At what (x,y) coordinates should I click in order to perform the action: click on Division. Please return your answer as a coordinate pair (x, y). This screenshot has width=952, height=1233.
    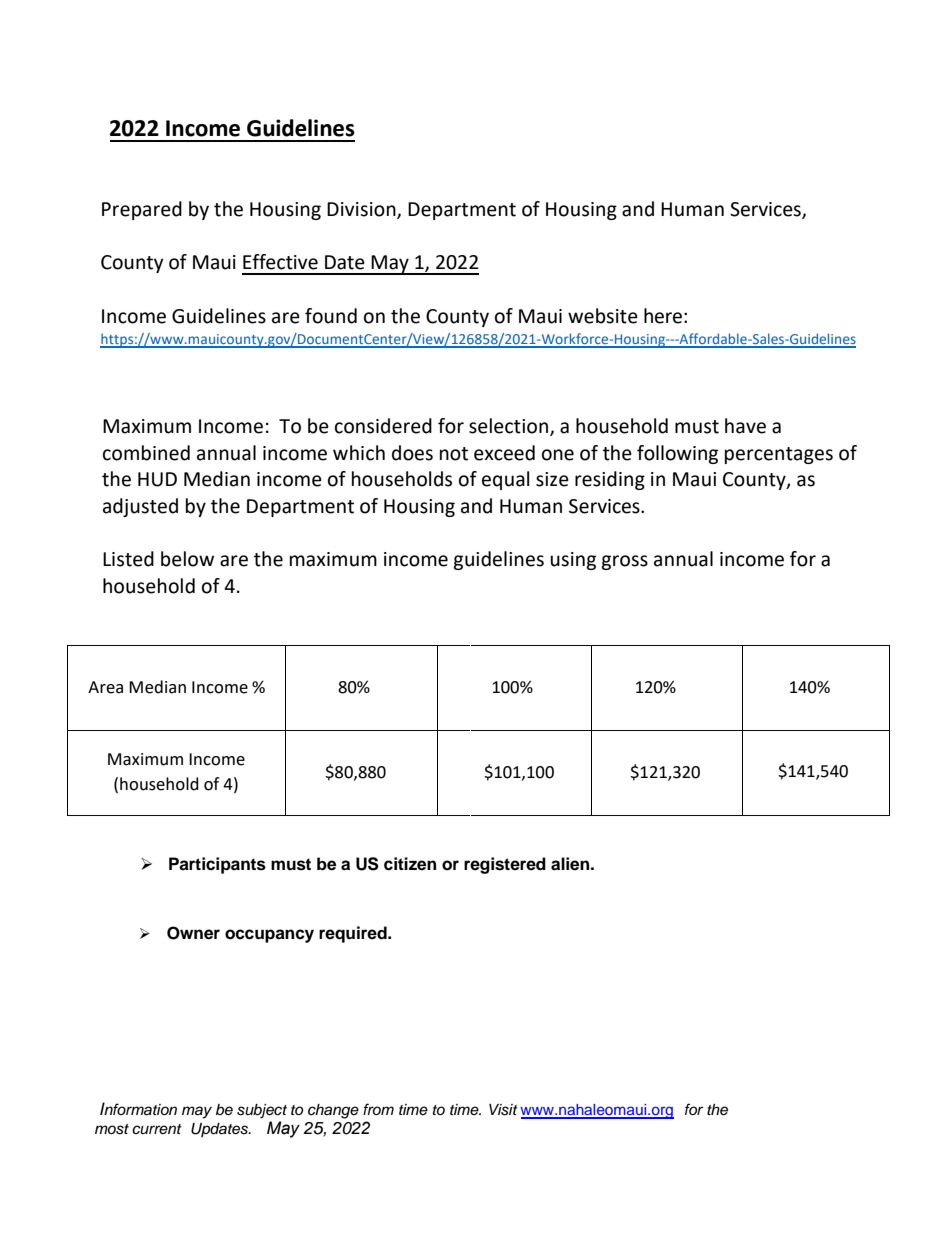
    Looking at the image, I should click on (362, 210).
